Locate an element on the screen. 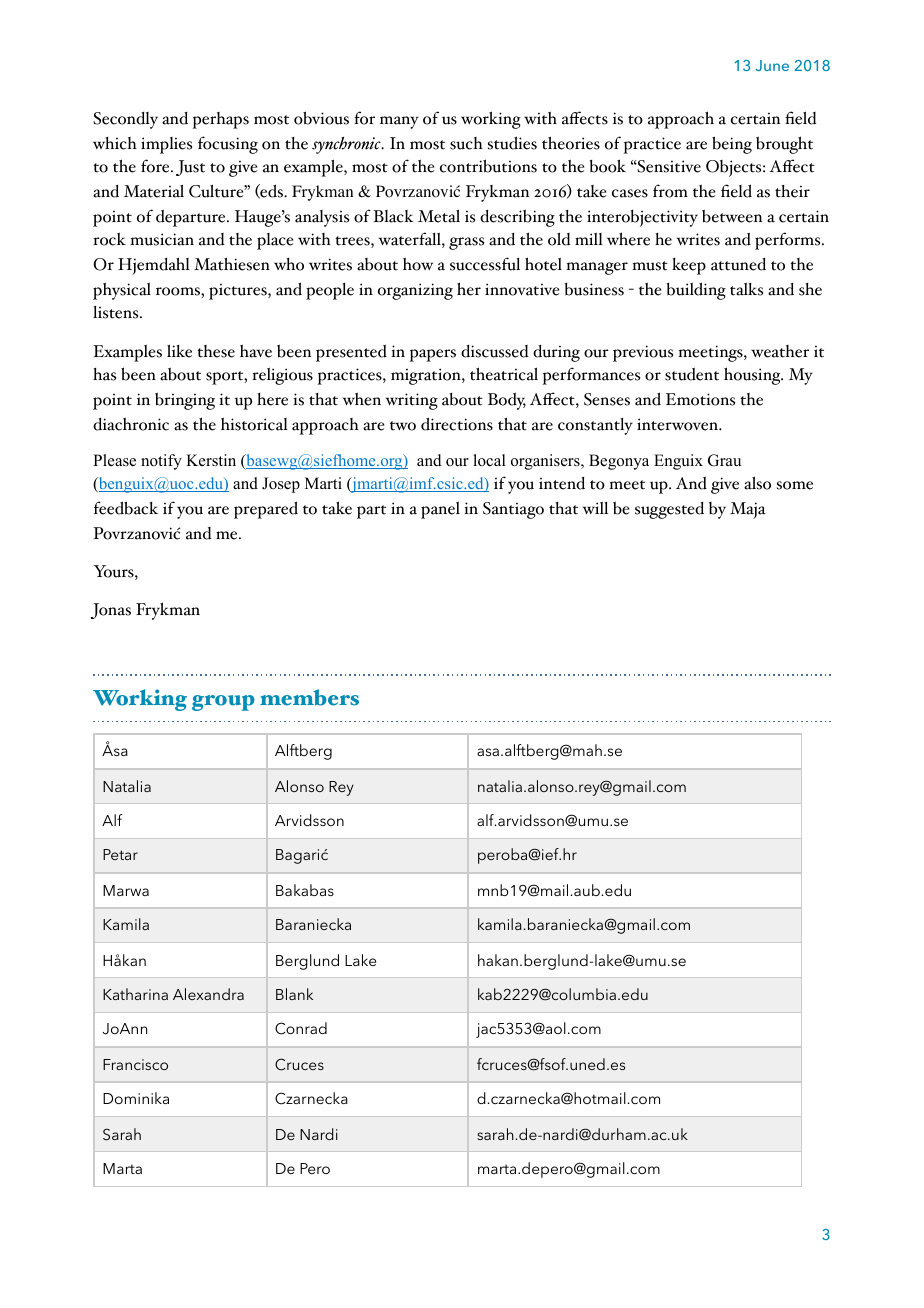 Image resolution: width=924 pixels, height=1308 pixels. group is located at coordinates (223, 703).
